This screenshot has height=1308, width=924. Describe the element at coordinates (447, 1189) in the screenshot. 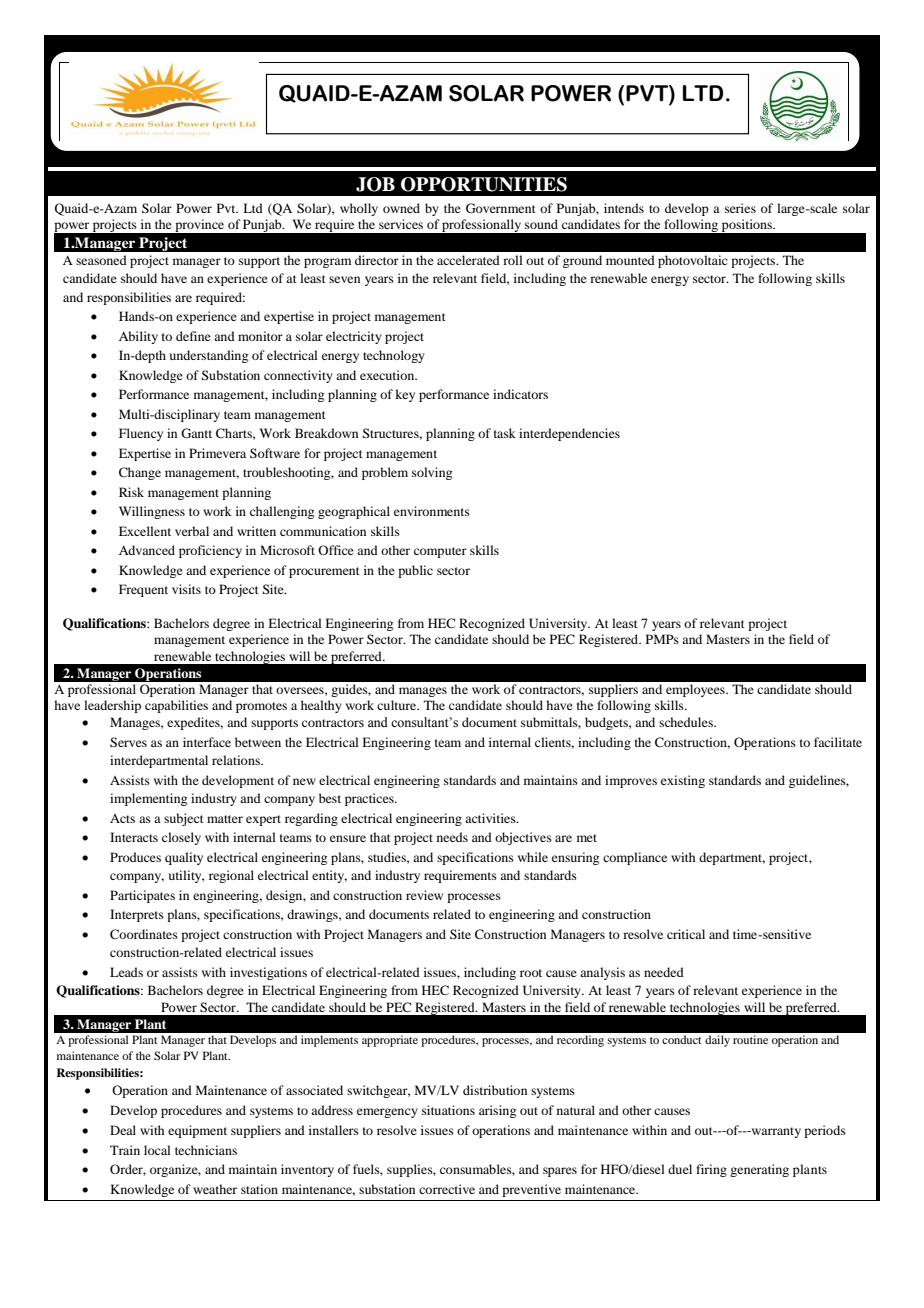

I see `corrective` at that location.
